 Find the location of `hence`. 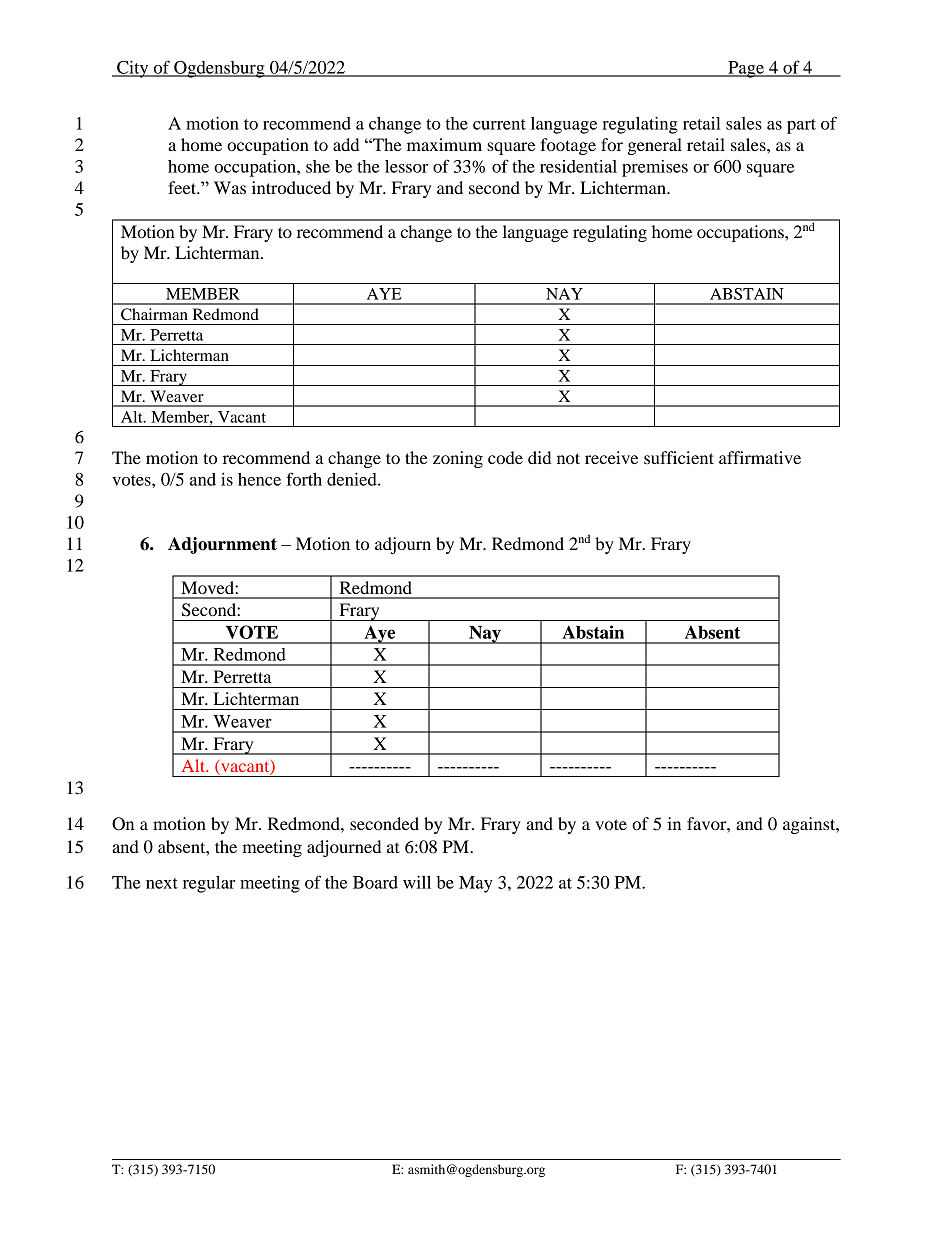

hence is located at coordinates (259, 479).
